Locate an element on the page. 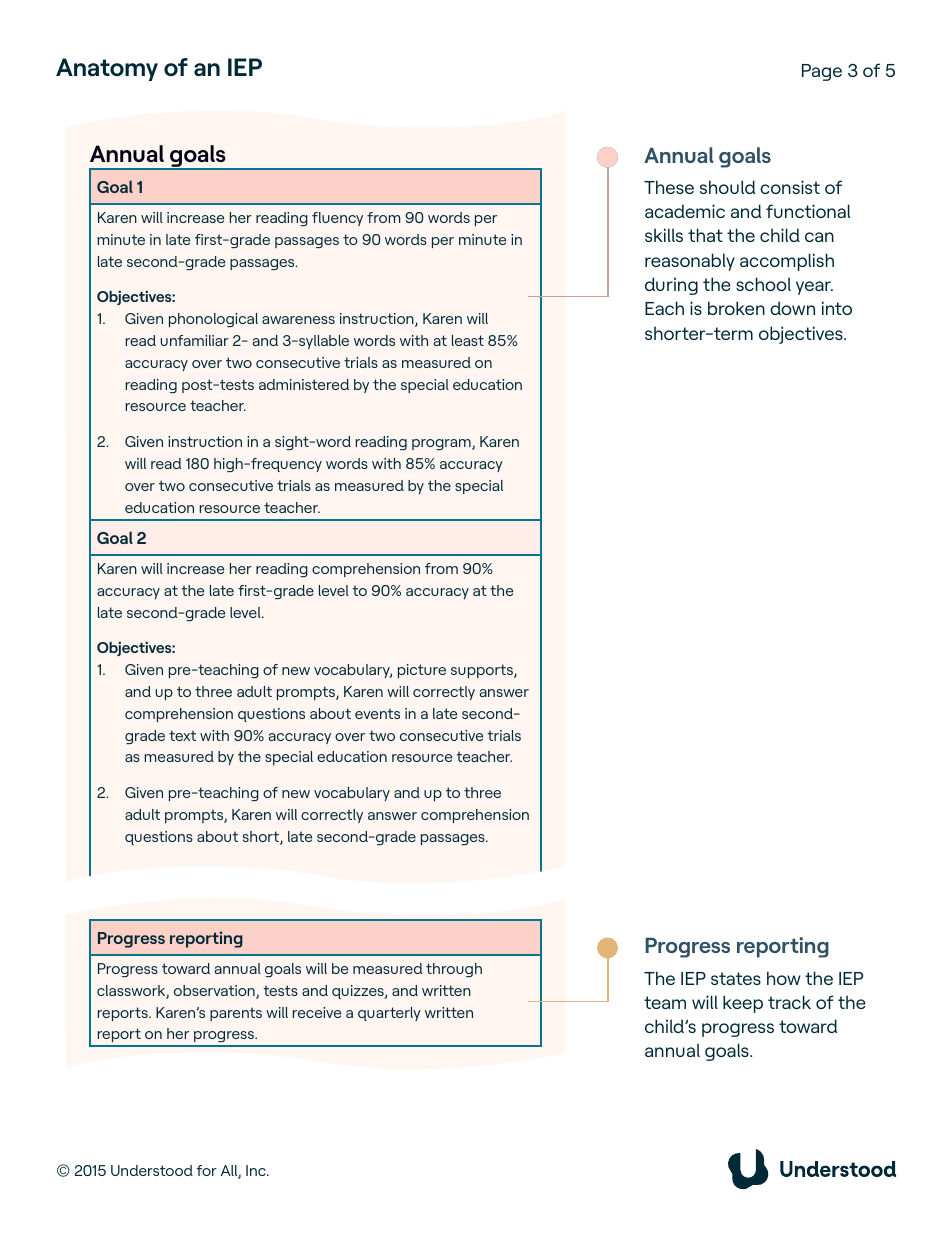  events is located at coordinates (377, 713).
